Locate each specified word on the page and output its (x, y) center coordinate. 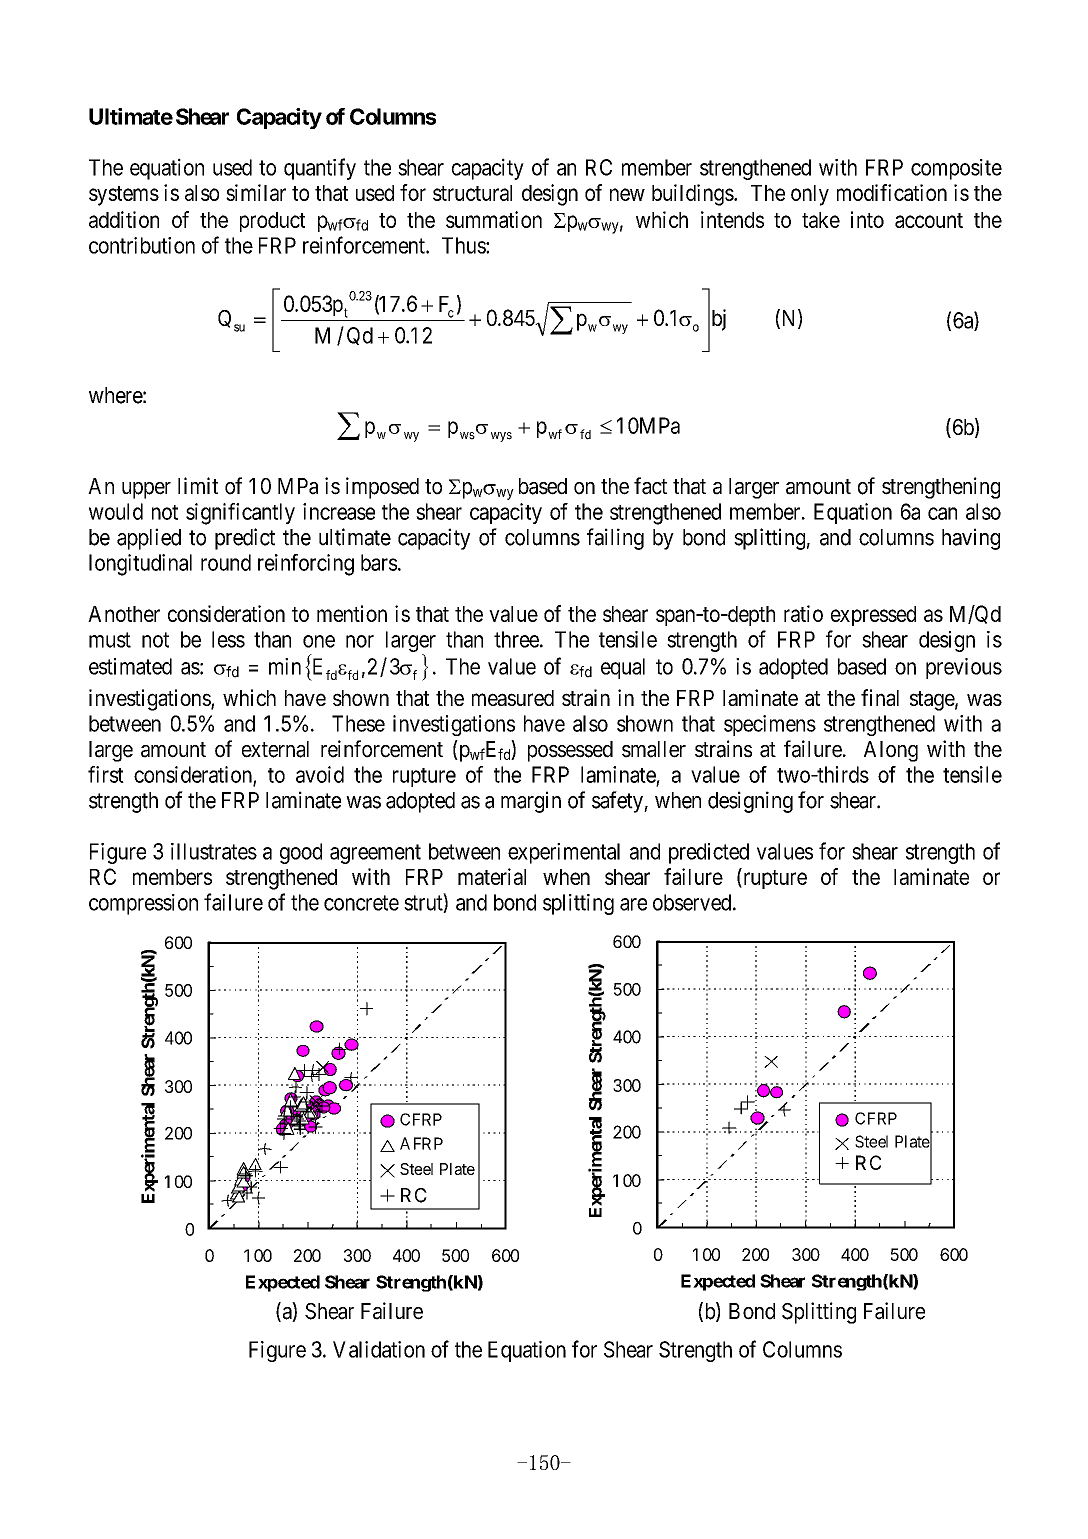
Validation (379, 1349)
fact (650, 486)
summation (494, 219)
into (867, 219)
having (971, 539)
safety (618, 802)
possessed (570, 751)
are (633, 904)
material (492, 876)
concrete (361, 903)
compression (143, 904)
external (275, 749)
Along (891, 751)
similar (256, 192)
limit (198, 485)
